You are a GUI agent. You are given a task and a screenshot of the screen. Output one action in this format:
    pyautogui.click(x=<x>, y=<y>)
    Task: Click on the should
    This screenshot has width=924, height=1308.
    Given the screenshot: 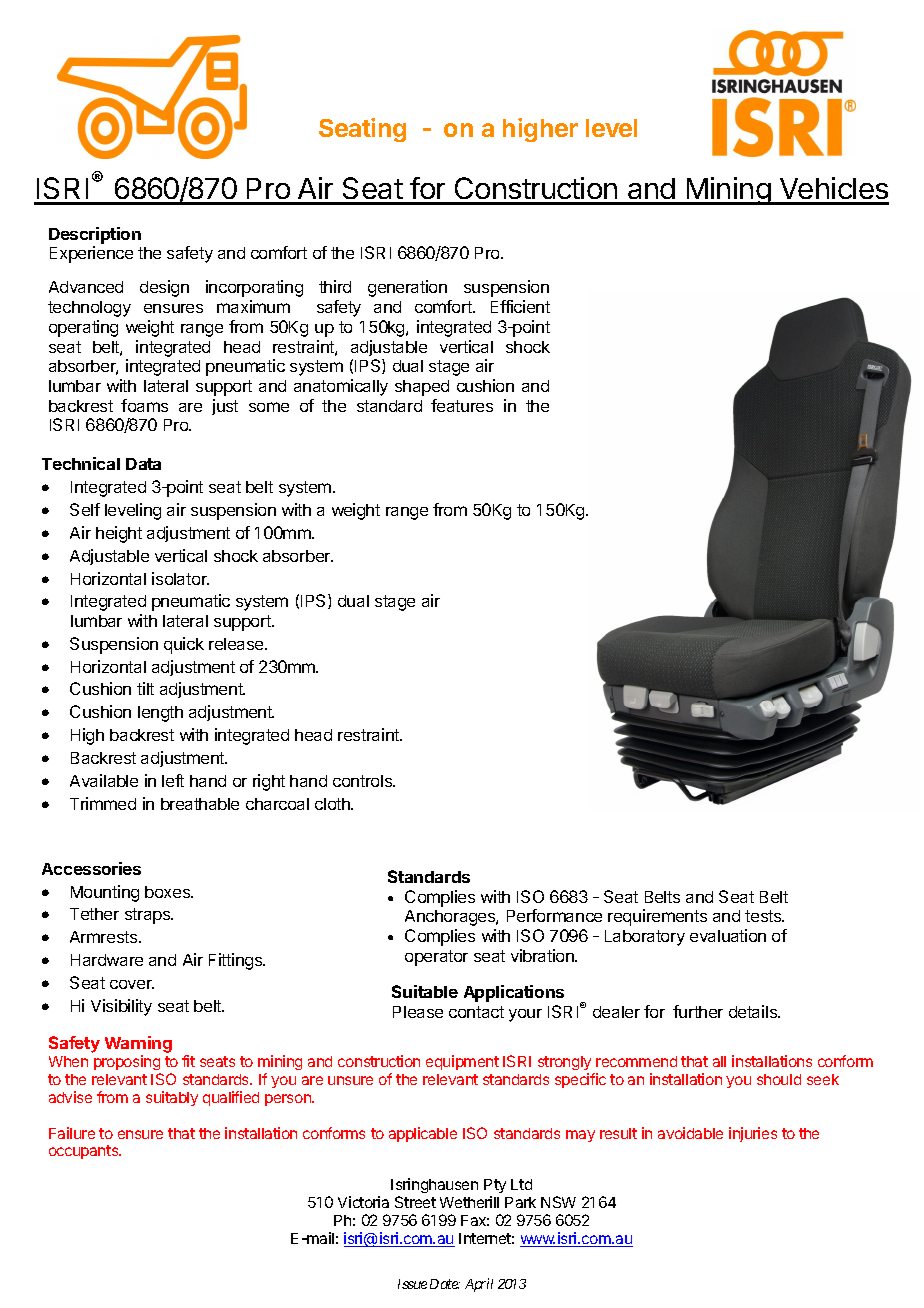 What is the action you would take?
    pyautogui.click(x=779, y=1079)
